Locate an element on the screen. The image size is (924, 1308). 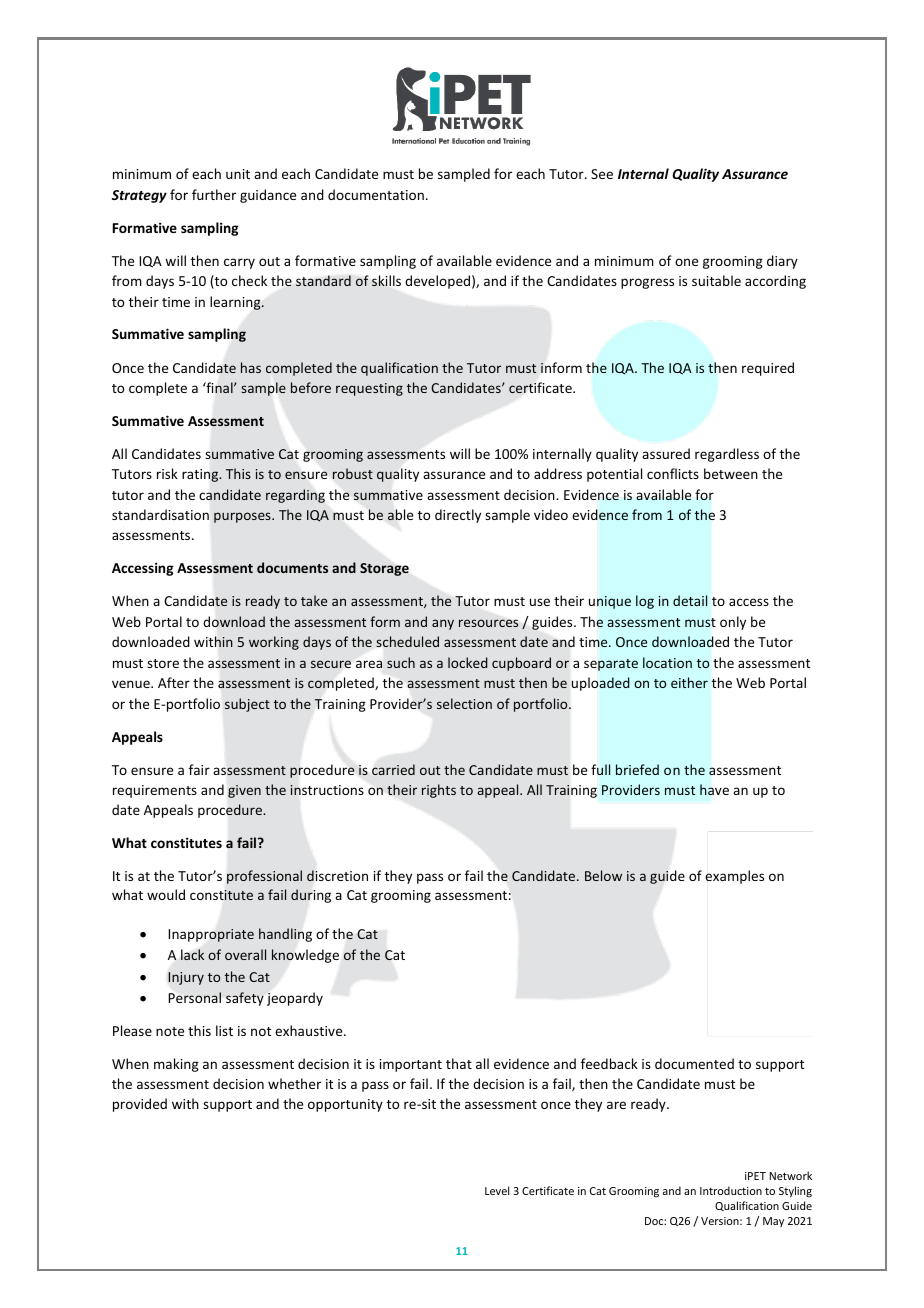
professional is located at coordinates (264, 877).
